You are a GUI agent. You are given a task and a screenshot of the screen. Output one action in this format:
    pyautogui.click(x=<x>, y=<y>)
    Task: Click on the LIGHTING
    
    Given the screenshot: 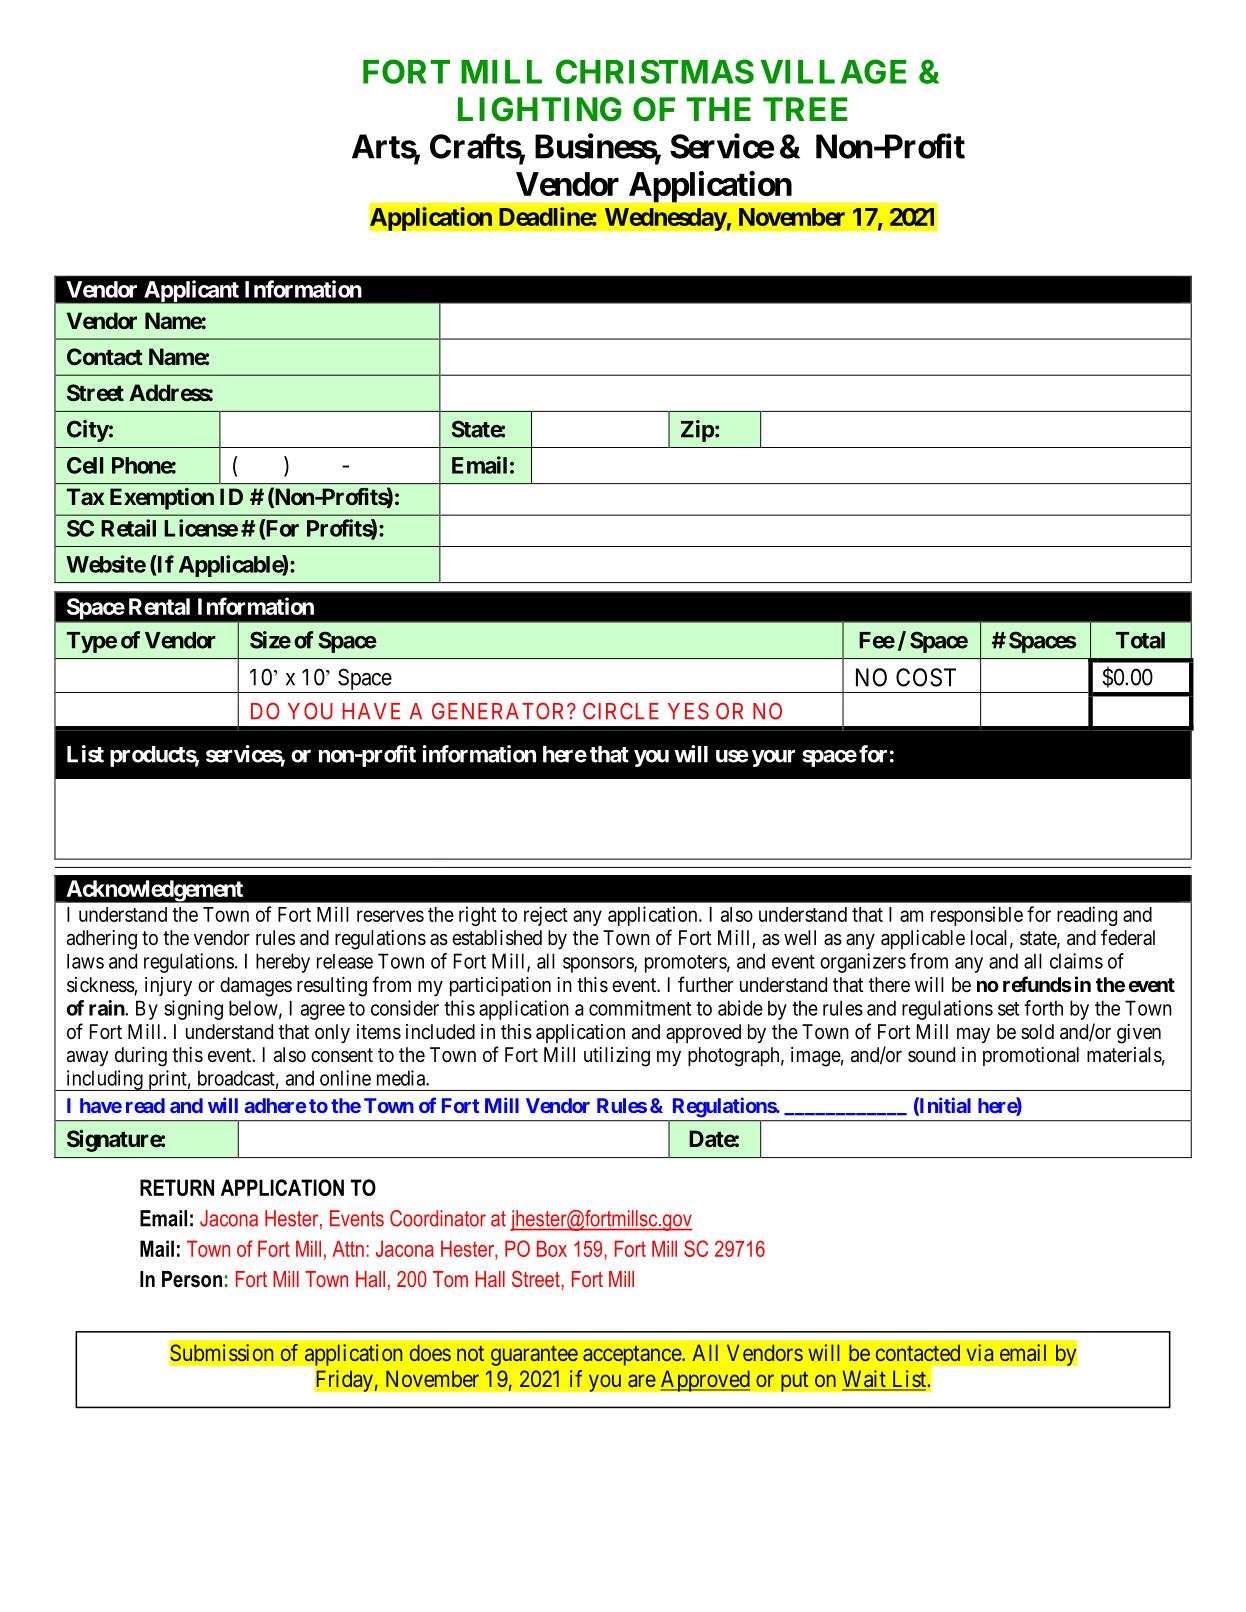 What is the action you would take?
    pyautogui.click(x=540, y=109)
